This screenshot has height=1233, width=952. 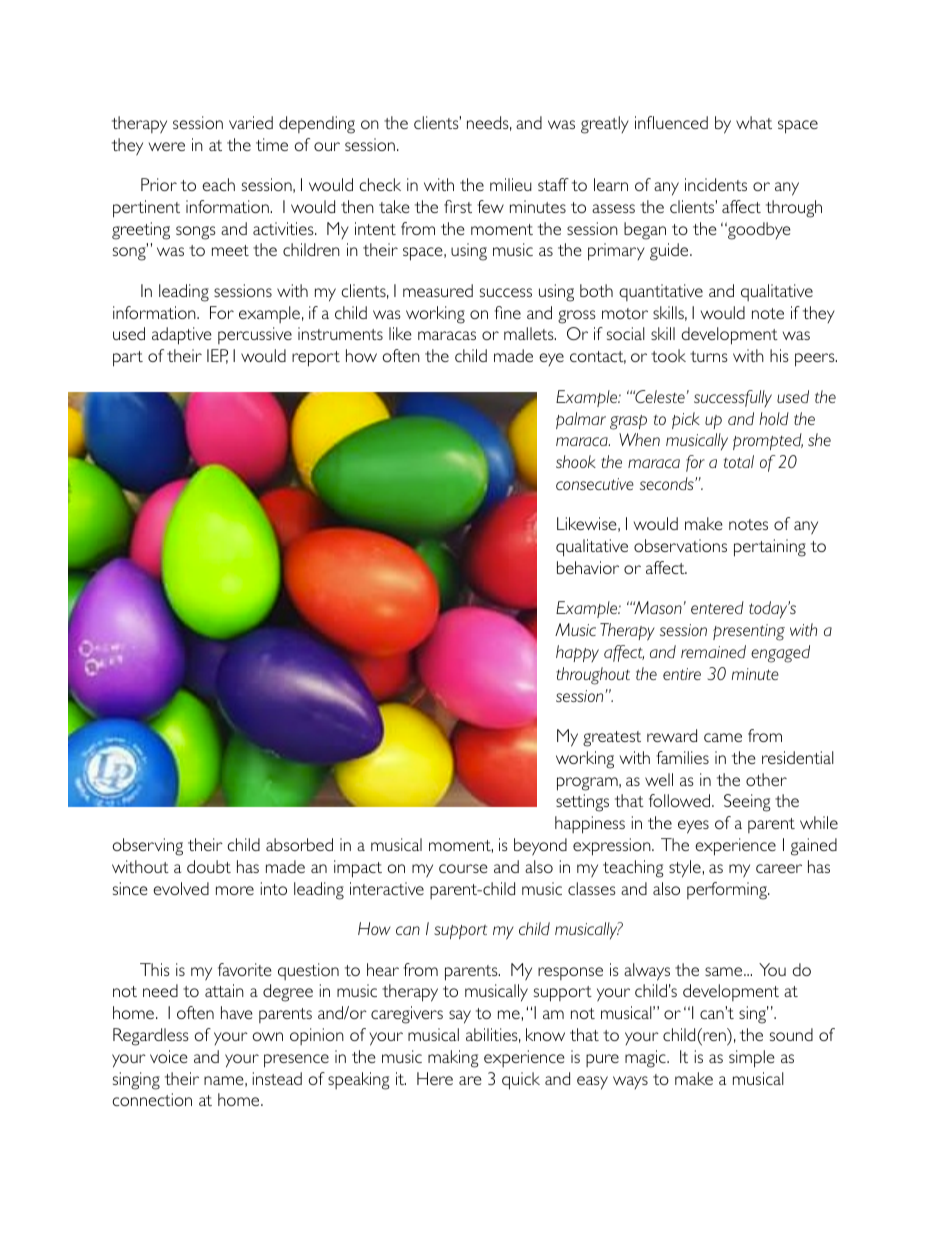 I want to click on voice, so click(x=169, y=1056).
